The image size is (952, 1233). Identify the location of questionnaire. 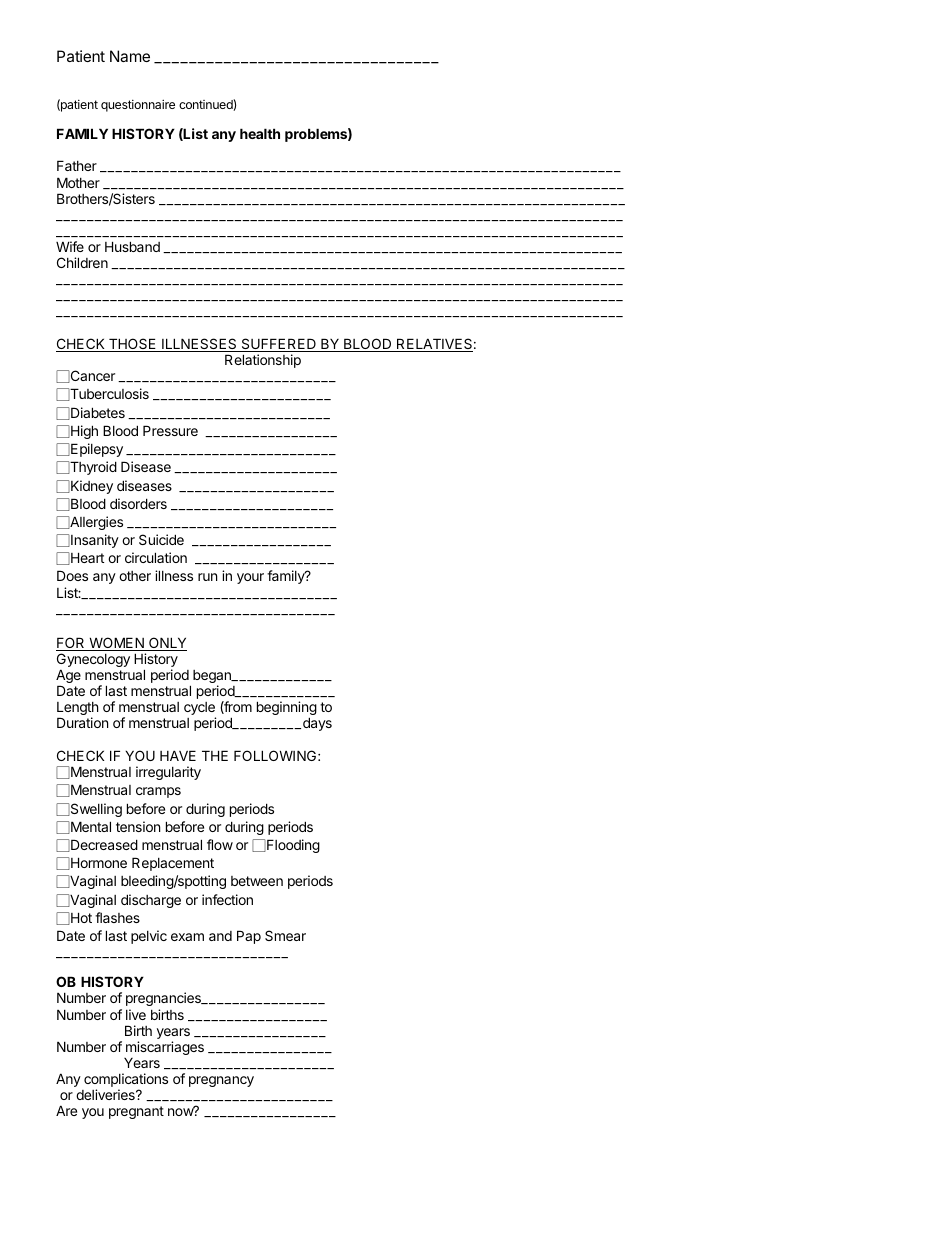
(138, 105).
